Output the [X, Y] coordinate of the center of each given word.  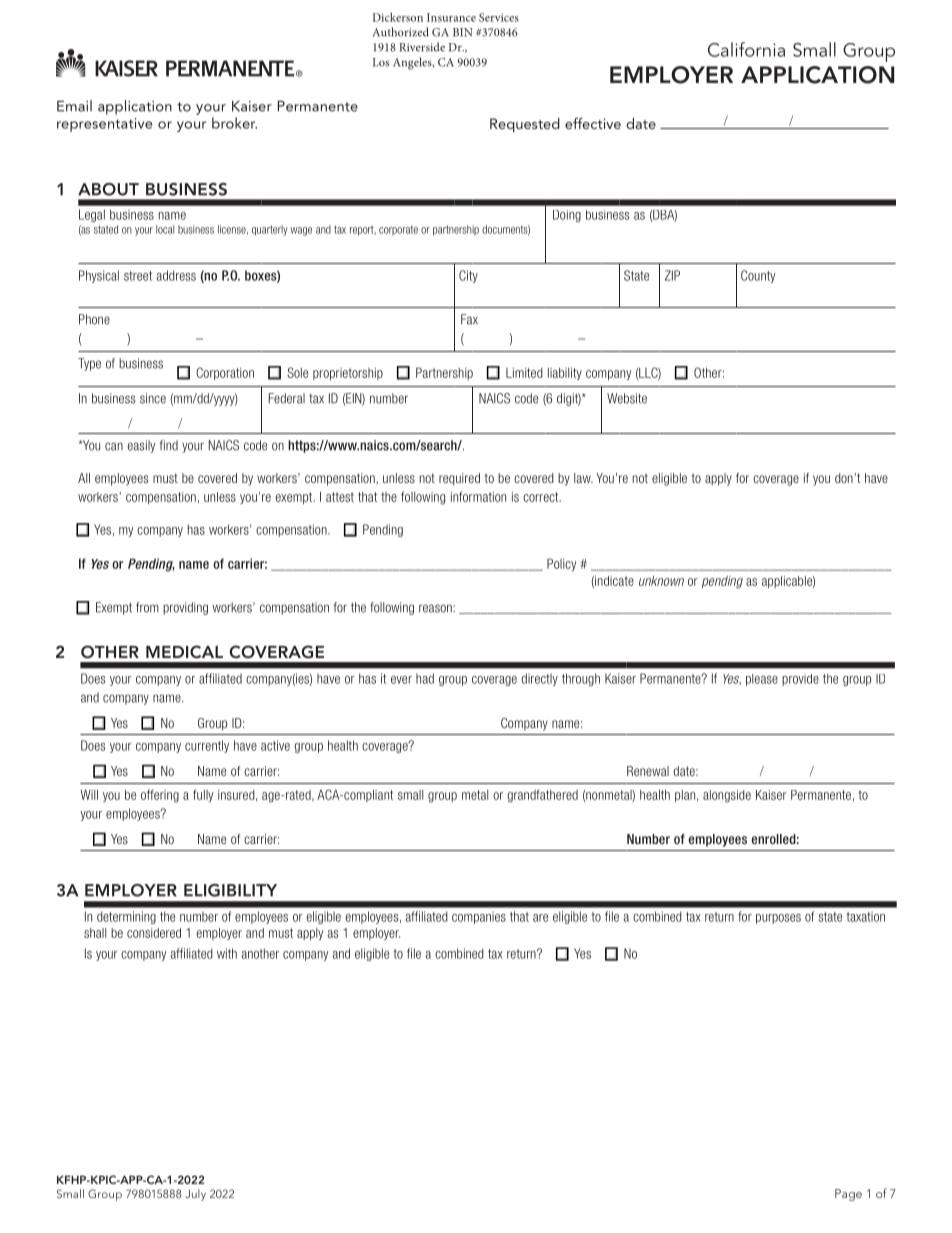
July [195, 1195]
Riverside [422, 47]
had [425, 678]
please [762, 680]
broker [234, 123]
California [746, 49]
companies [479, 917]
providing [185, 608]
